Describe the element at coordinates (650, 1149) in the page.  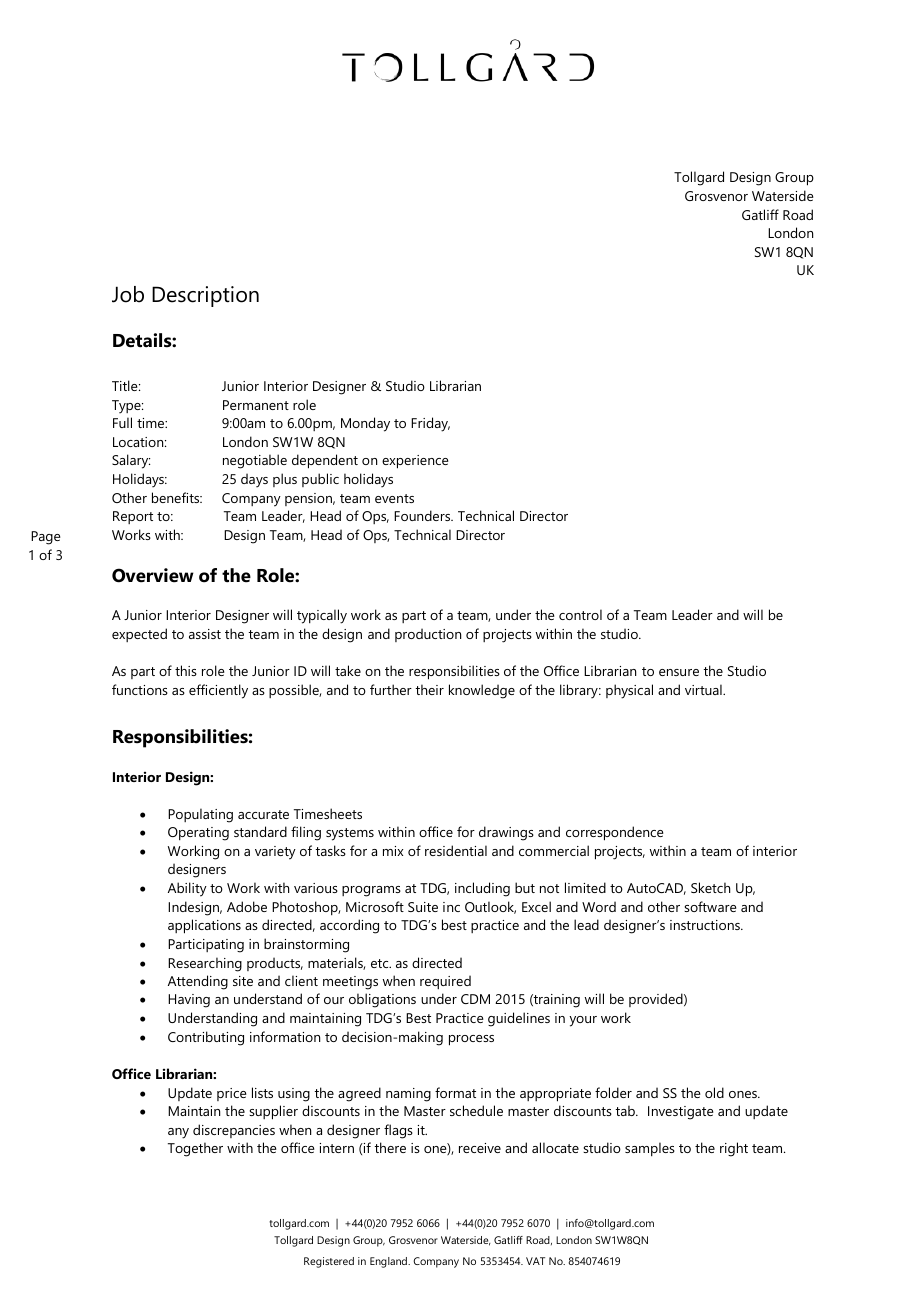
I see `samples` at that location.
